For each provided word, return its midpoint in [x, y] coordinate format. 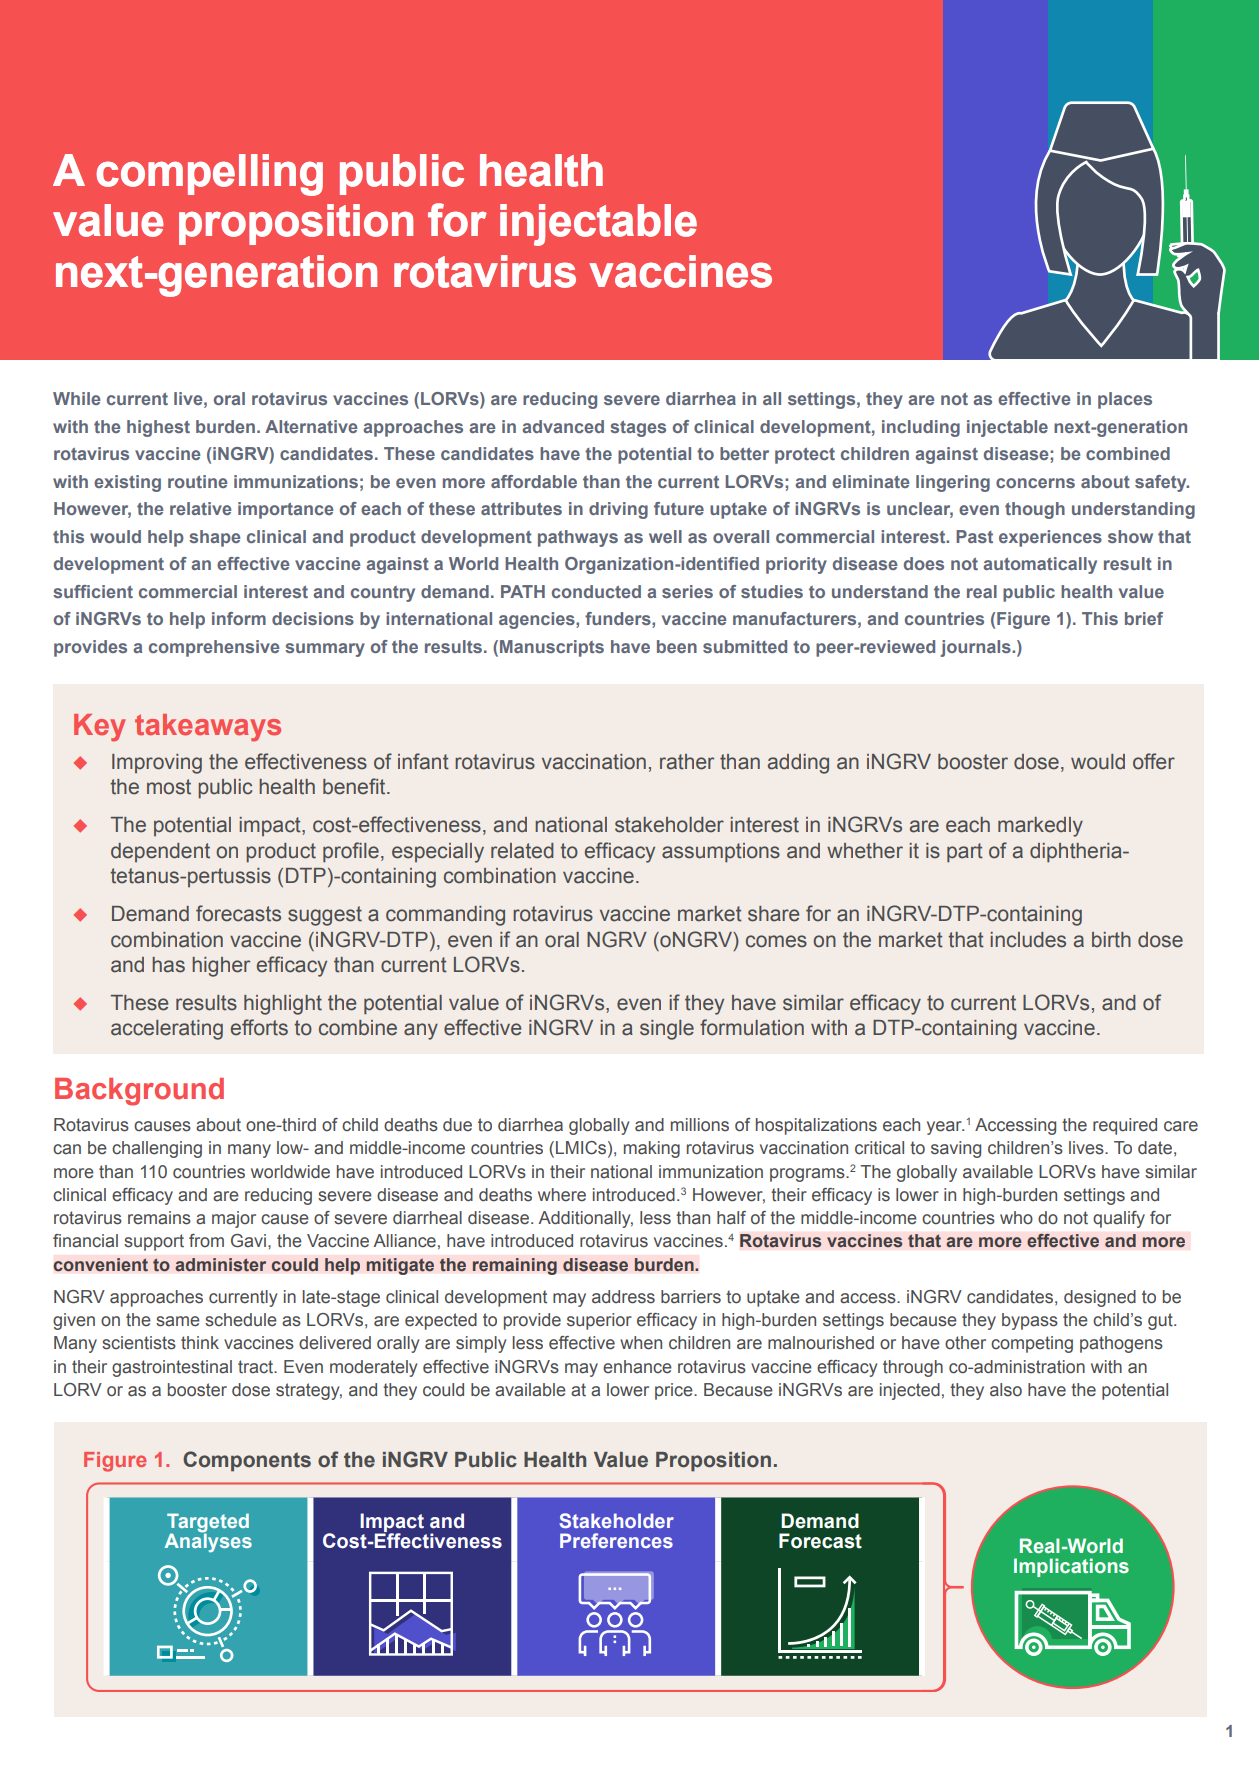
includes [1028, 940]
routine [198, 481]
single [667, 1030]
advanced [563, 426]
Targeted [208, 1523]
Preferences [616, 1540]
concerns [1035, 483]
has [168, 965]
